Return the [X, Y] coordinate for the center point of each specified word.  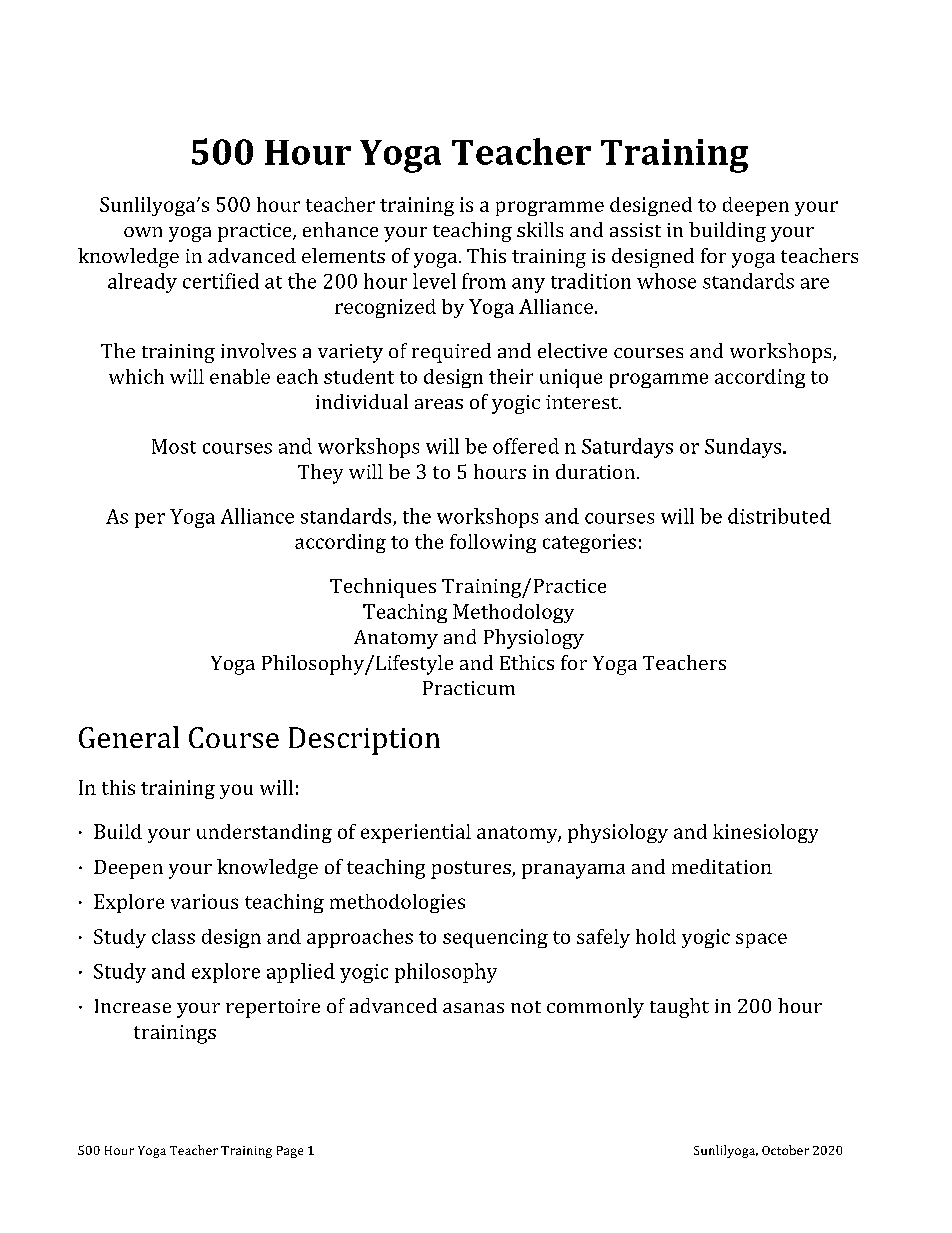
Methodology [513, 613]
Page [290, 1152]
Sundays [744, 448]
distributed [779, 516]
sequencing [495, 938]
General [129, 737]
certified [221, 281]
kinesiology [765, 833]
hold [656, 936]
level [434, 281]
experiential [416, 833]
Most [174, 446]
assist [635, 230]
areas [439, 404]
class [173, 936]
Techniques [383, 588]
